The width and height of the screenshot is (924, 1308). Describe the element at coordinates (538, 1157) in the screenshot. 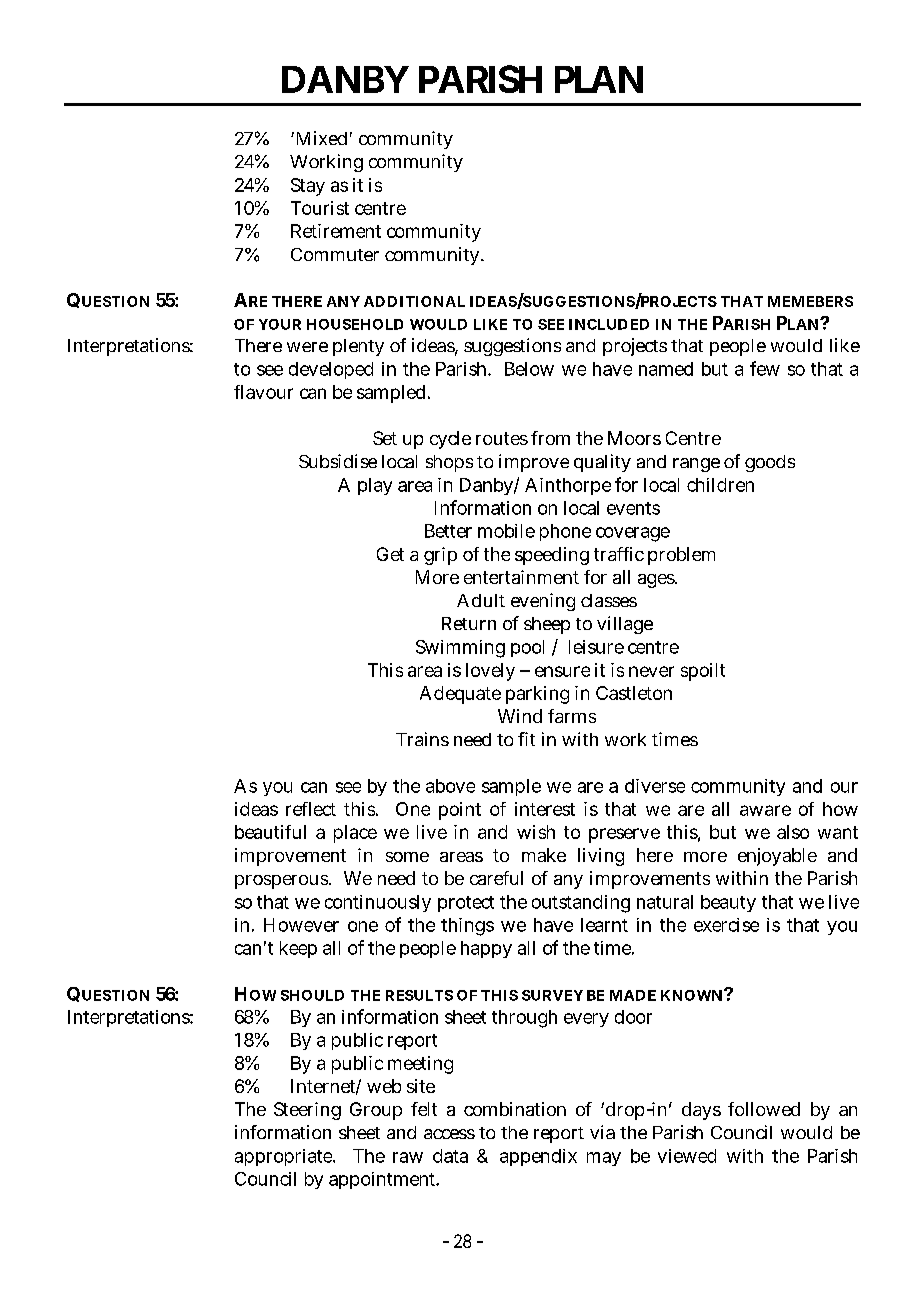

I see `appendix` at that location.
